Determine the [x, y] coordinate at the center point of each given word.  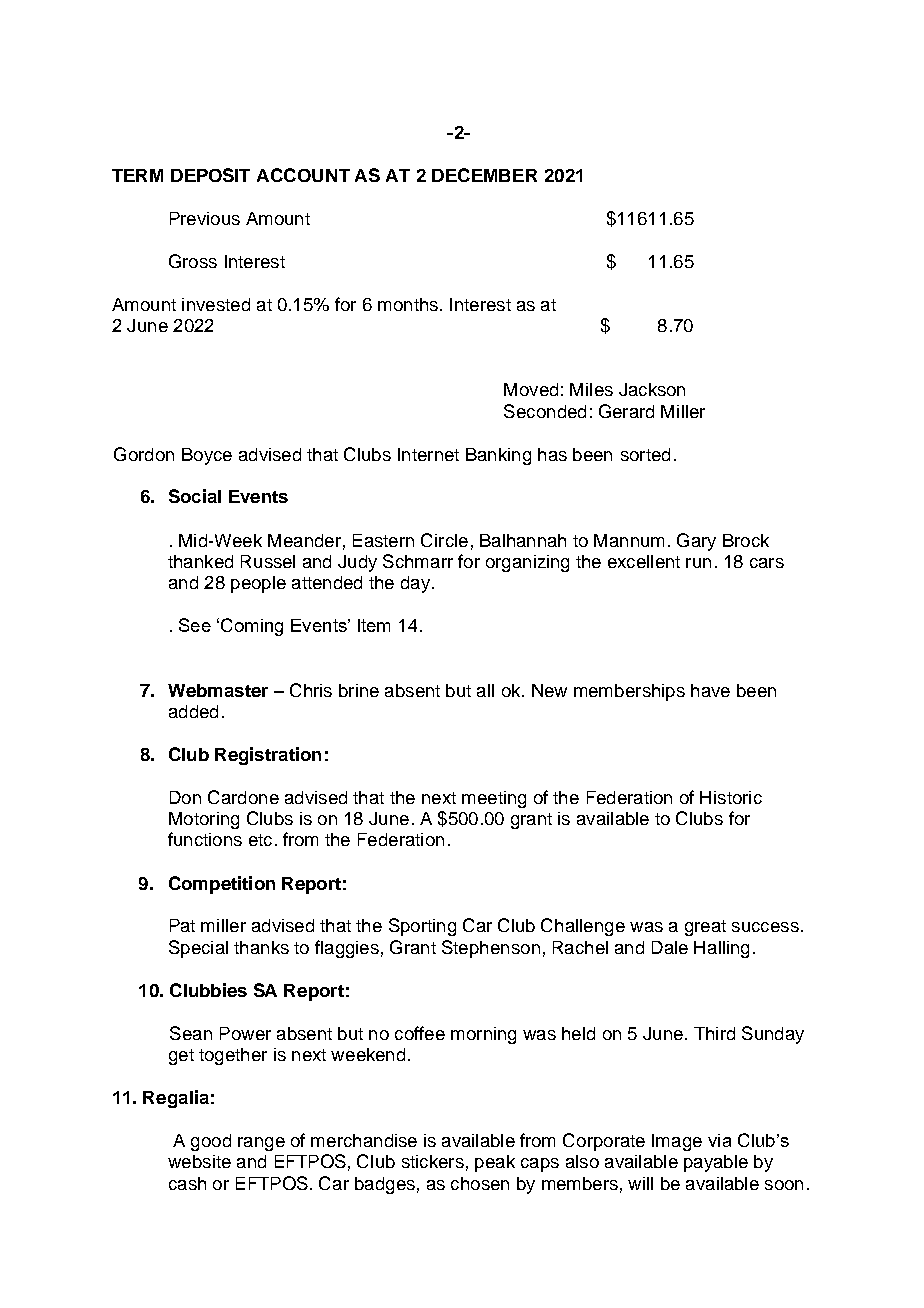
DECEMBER [484, 175]
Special [198, 949]
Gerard [626, 411]
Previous [205, 218]
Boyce [207, 456]
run [698, 563]
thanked [200, 561]
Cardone [243, 797]
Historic [731, 797]
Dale [670, 947]
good [211, 1142]
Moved [531, 389]
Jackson [652, 389]
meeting [494, 799]
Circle [444, 540]
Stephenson [491, 949]
